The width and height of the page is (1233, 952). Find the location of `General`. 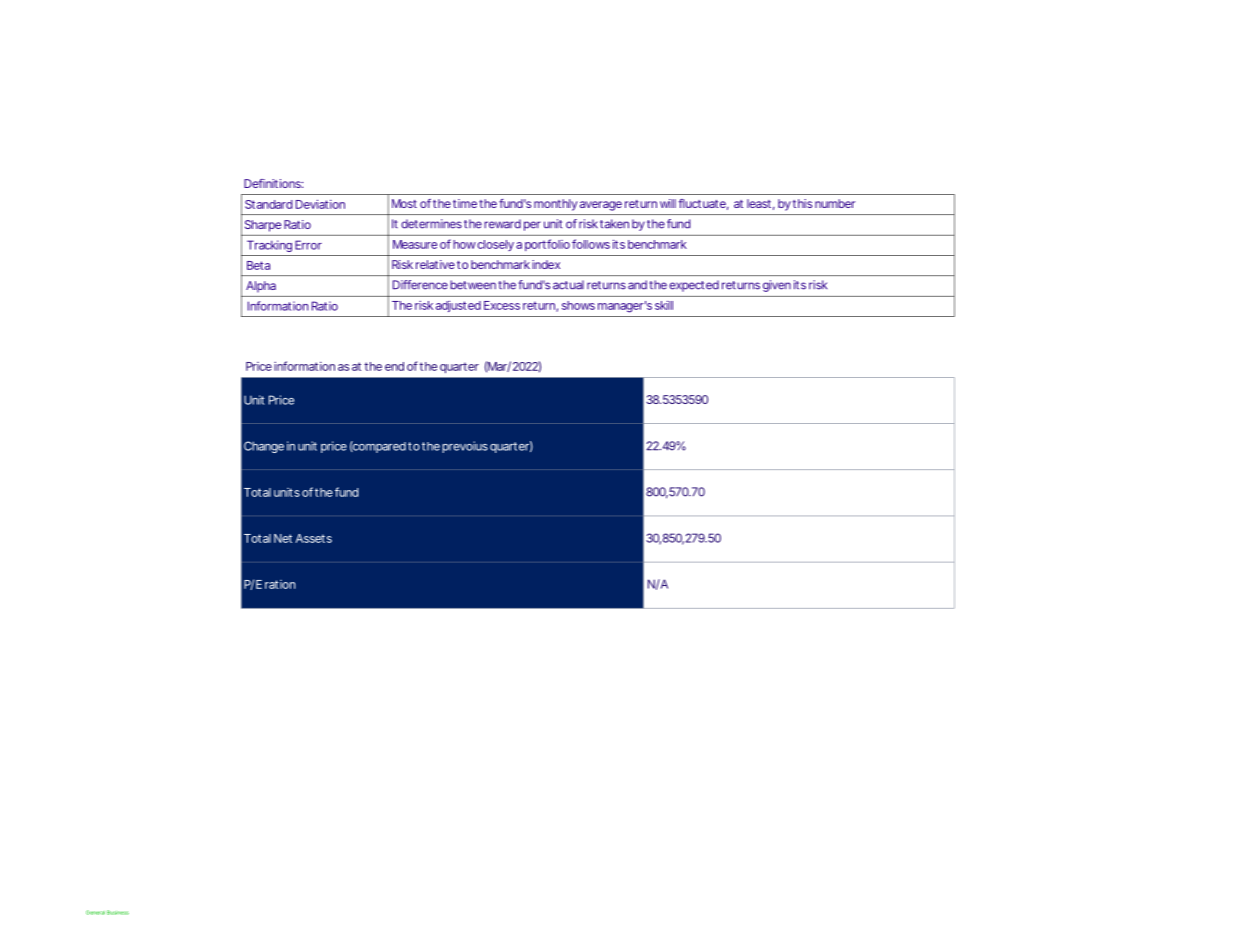

General is located at coordinates (95, 912).
